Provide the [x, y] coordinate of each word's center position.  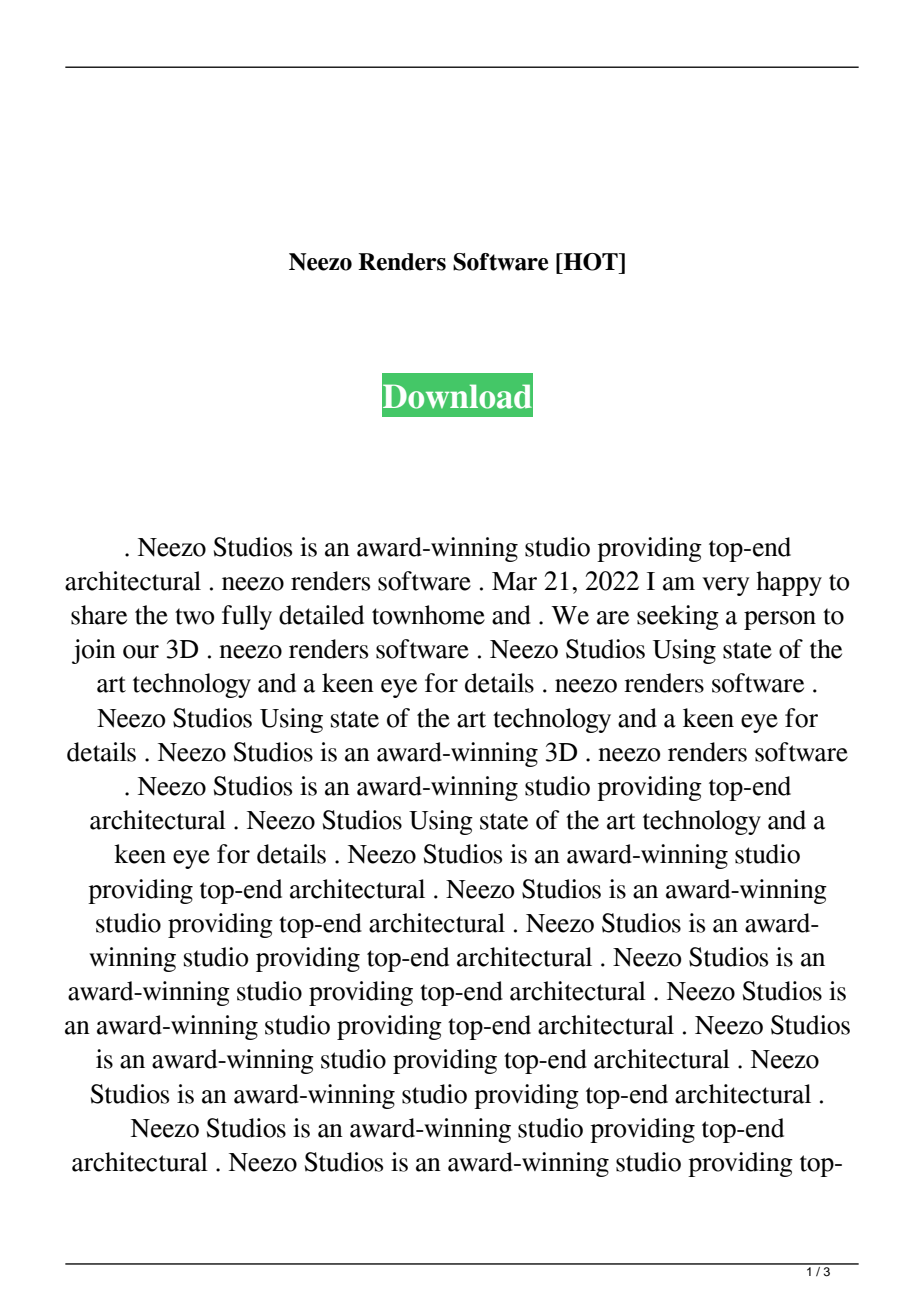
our [141, 652]
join [94, 651]
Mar [514, 581]
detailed [321, 615]
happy [789, 583]
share [99, 615]
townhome [428, 615]
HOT [590, 262]
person [780, 620]
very [725, 586]
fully [247, 617]
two [194, 616]
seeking [678, 617]
